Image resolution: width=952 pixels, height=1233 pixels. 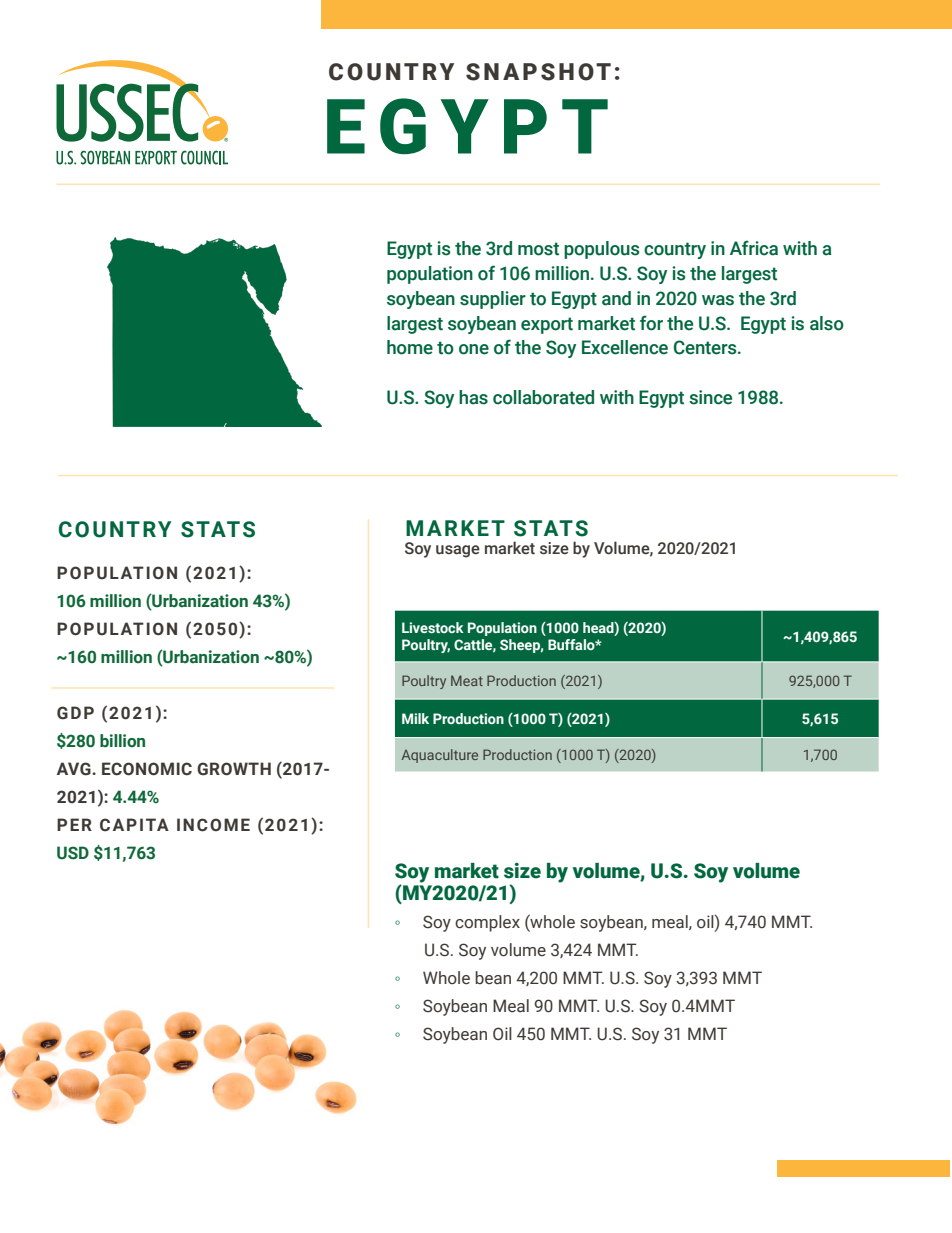 What do you see at coordinates (493, 300) in the screenshot?
I see `supplier` at bounding box center [493, 300].
